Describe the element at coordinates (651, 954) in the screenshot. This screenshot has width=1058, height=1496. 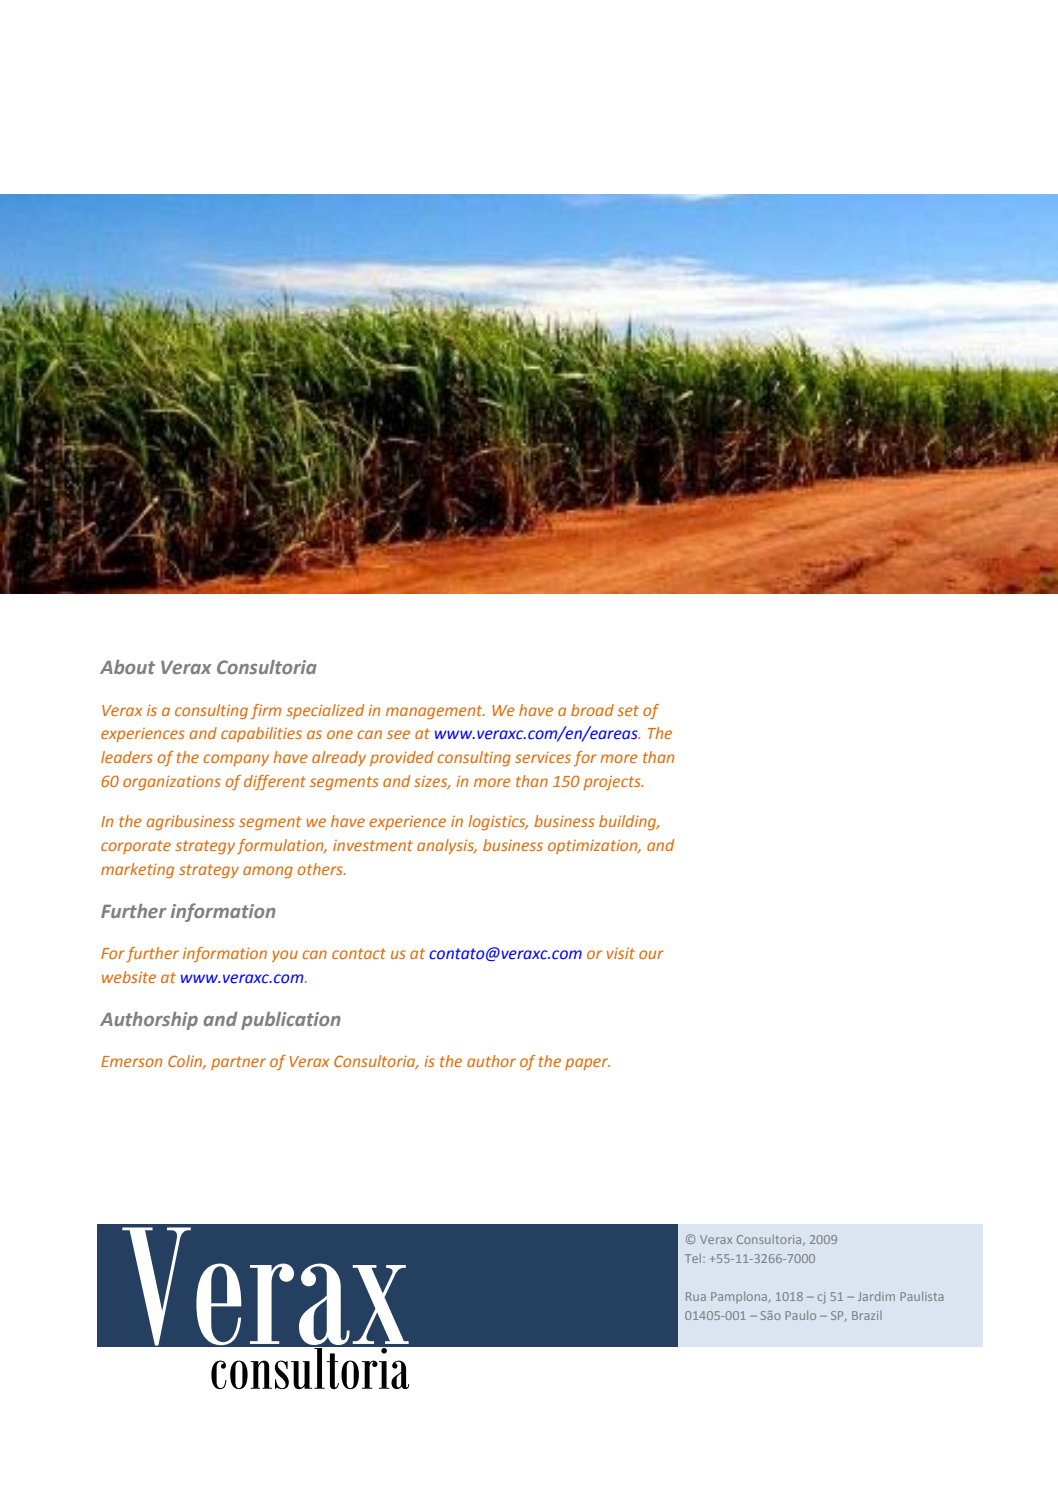
I see `our` at that location.
